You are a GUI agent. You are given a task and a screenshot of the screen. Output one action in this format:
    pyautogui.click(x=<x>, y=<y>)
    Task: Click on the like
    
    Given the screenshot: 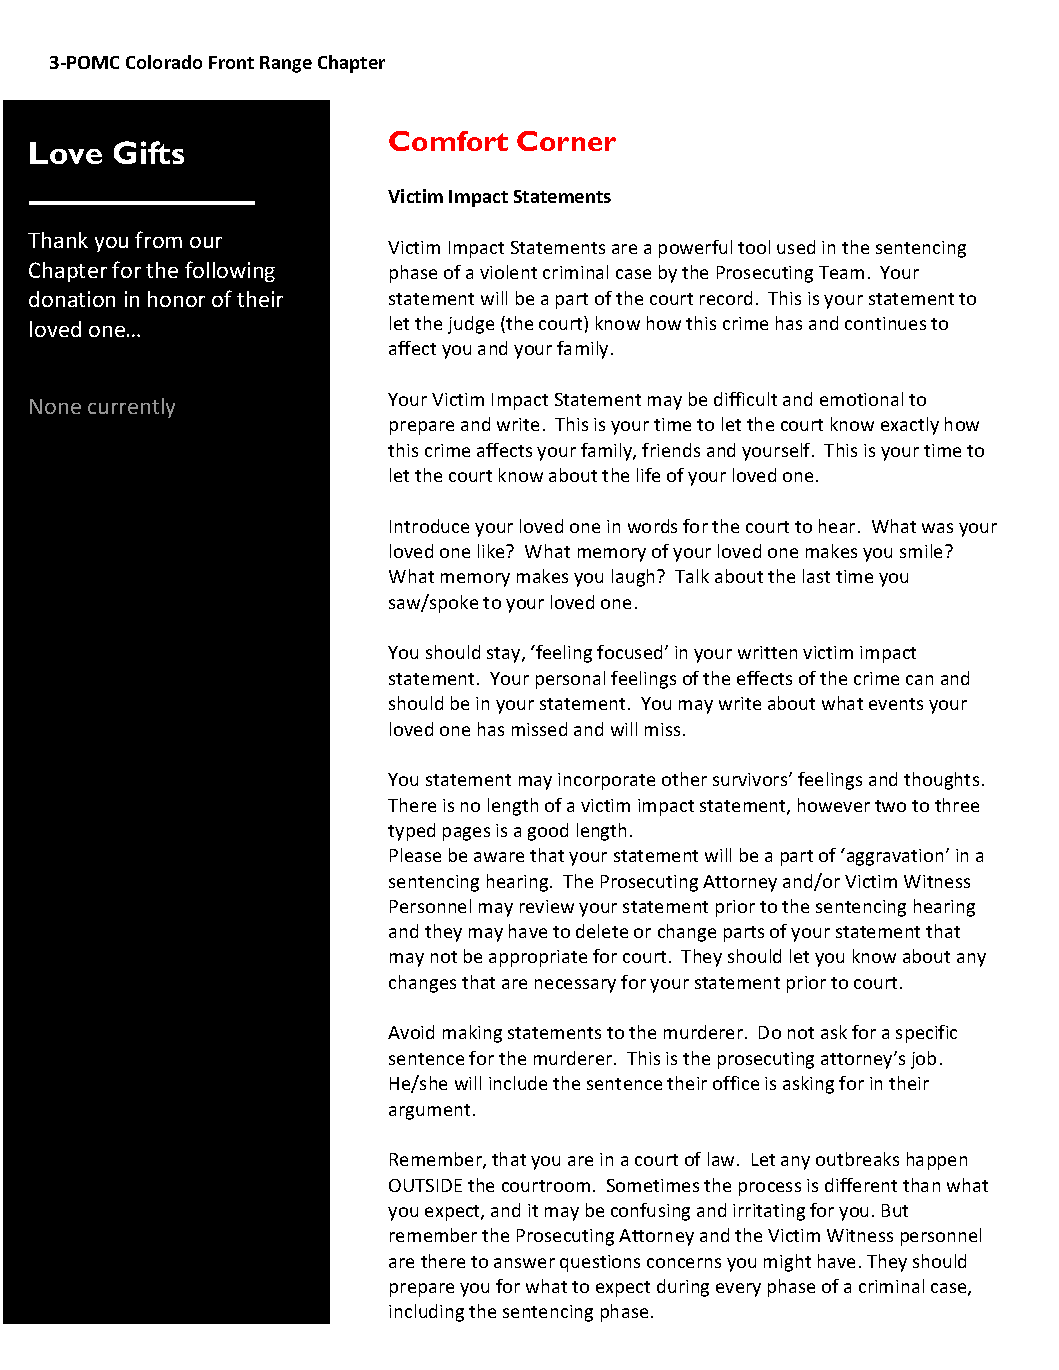 What is the action you would take?
    pyautogui.click(x=492, y=551)
